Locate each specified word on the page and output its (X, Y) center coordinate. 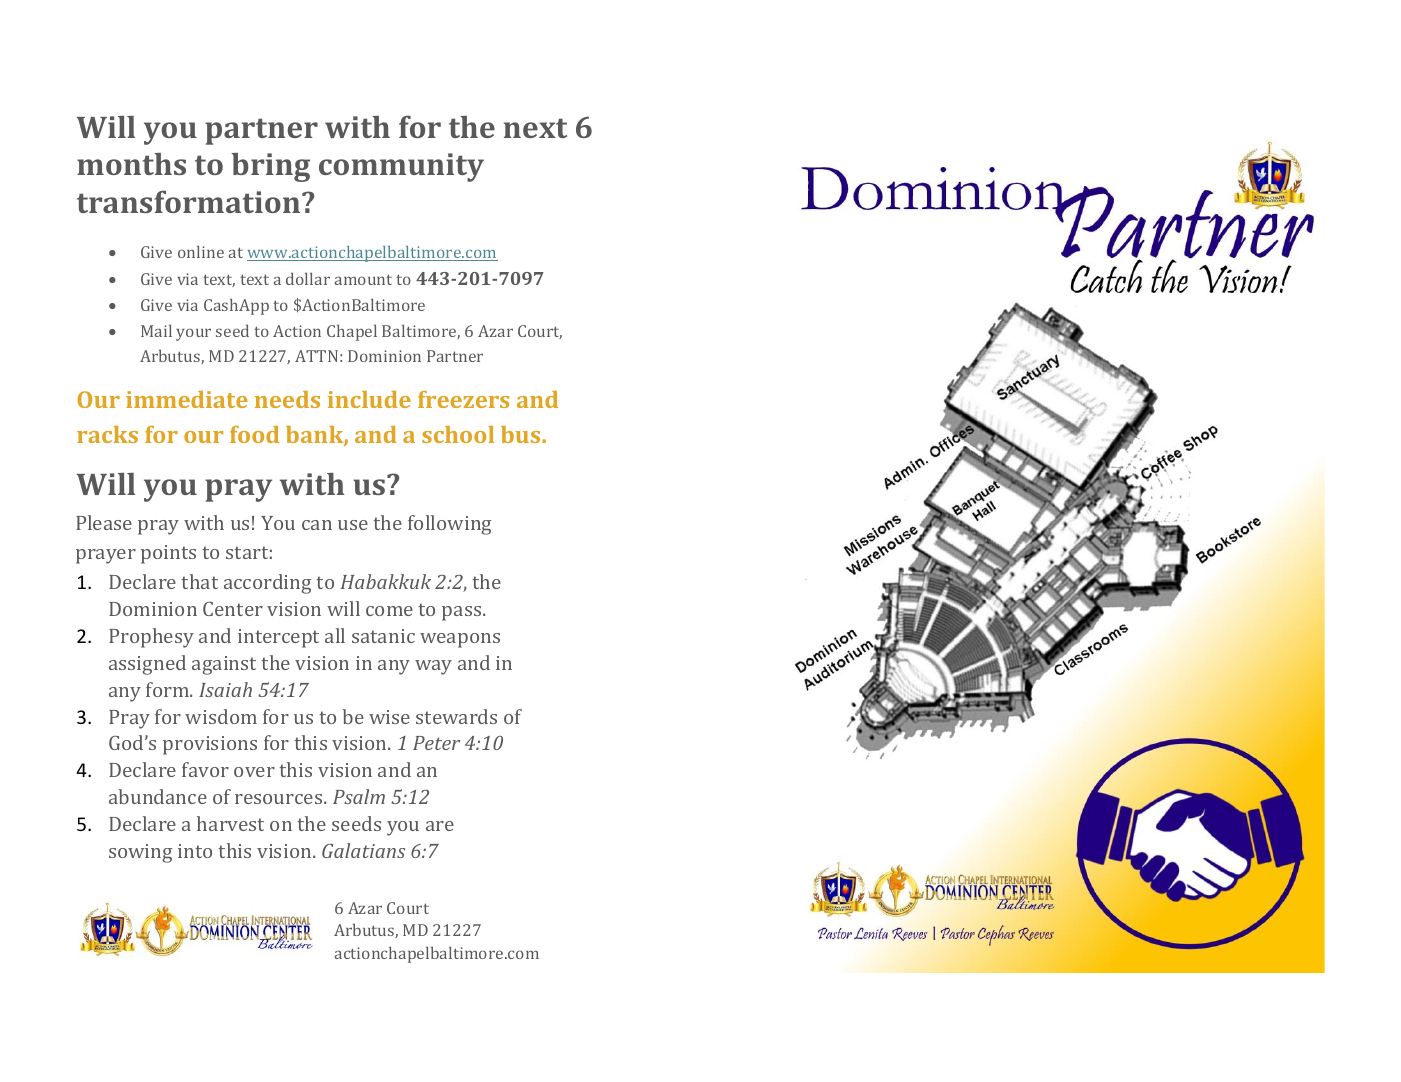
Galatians (363, 850)
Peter (436, 743)
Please (104, 522)
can (317, 525)
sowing (140, 853)
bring (271, 167)
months (131, 164)
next (535, 128)
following (449, 525)
